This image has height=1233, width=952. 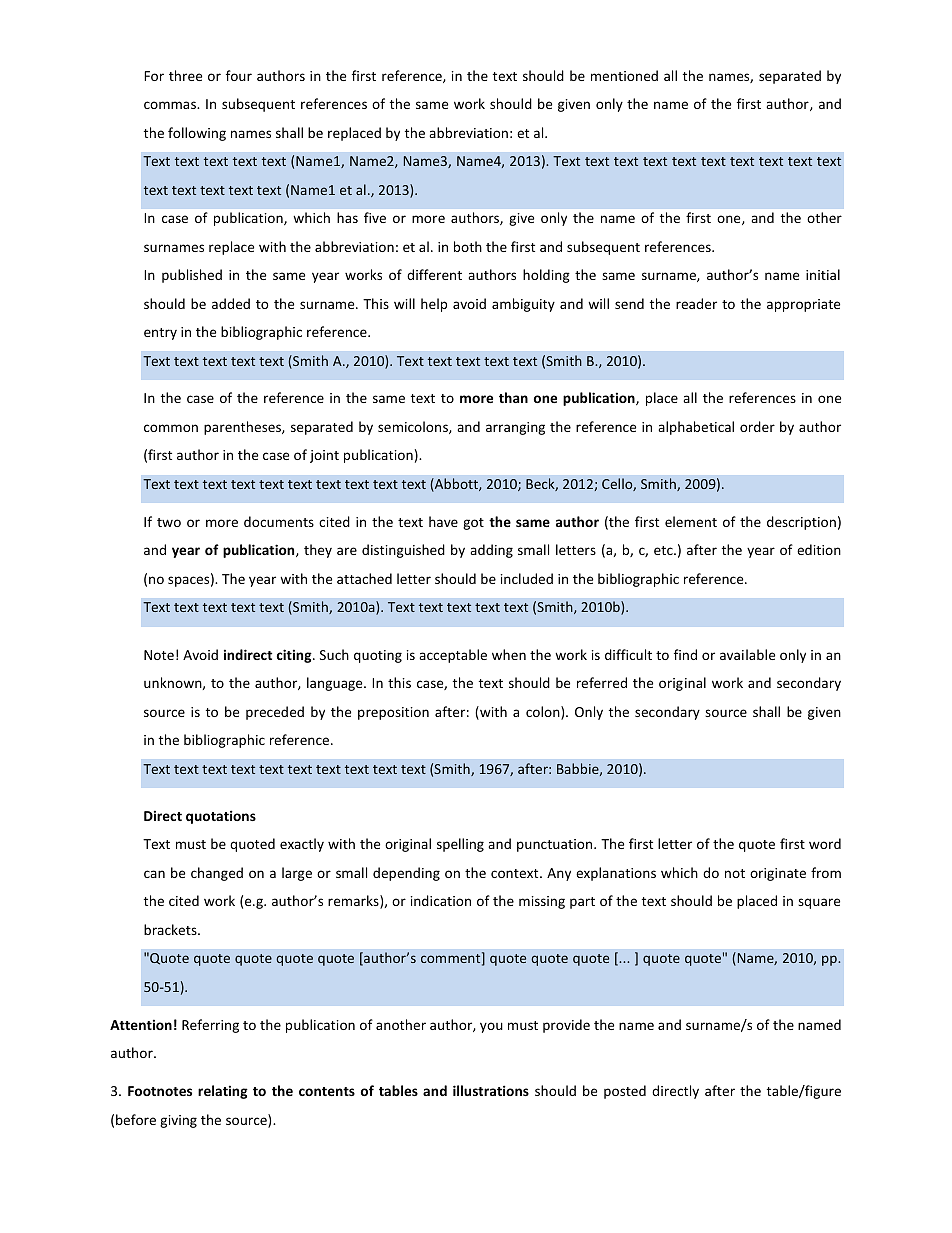 I want to click on spelling, so click(x=460, y=845).
